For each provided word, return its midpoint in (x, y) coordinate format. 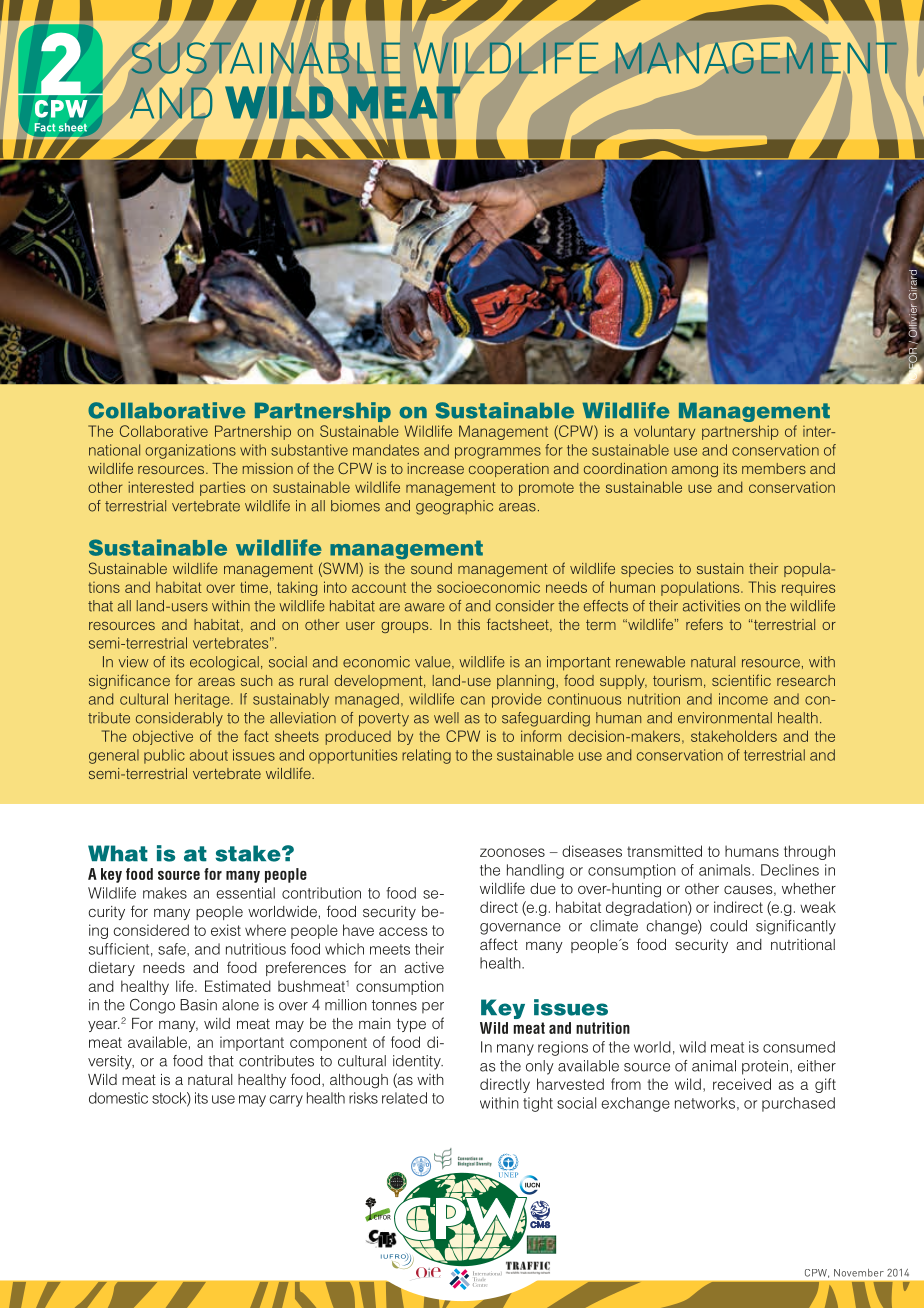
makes (165, 893)
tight (538, 1104)
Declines (790, 870)
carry (286, 1101)
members (774, 468)
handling (535, 871)
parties (222, 489)
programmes (498, 453)
